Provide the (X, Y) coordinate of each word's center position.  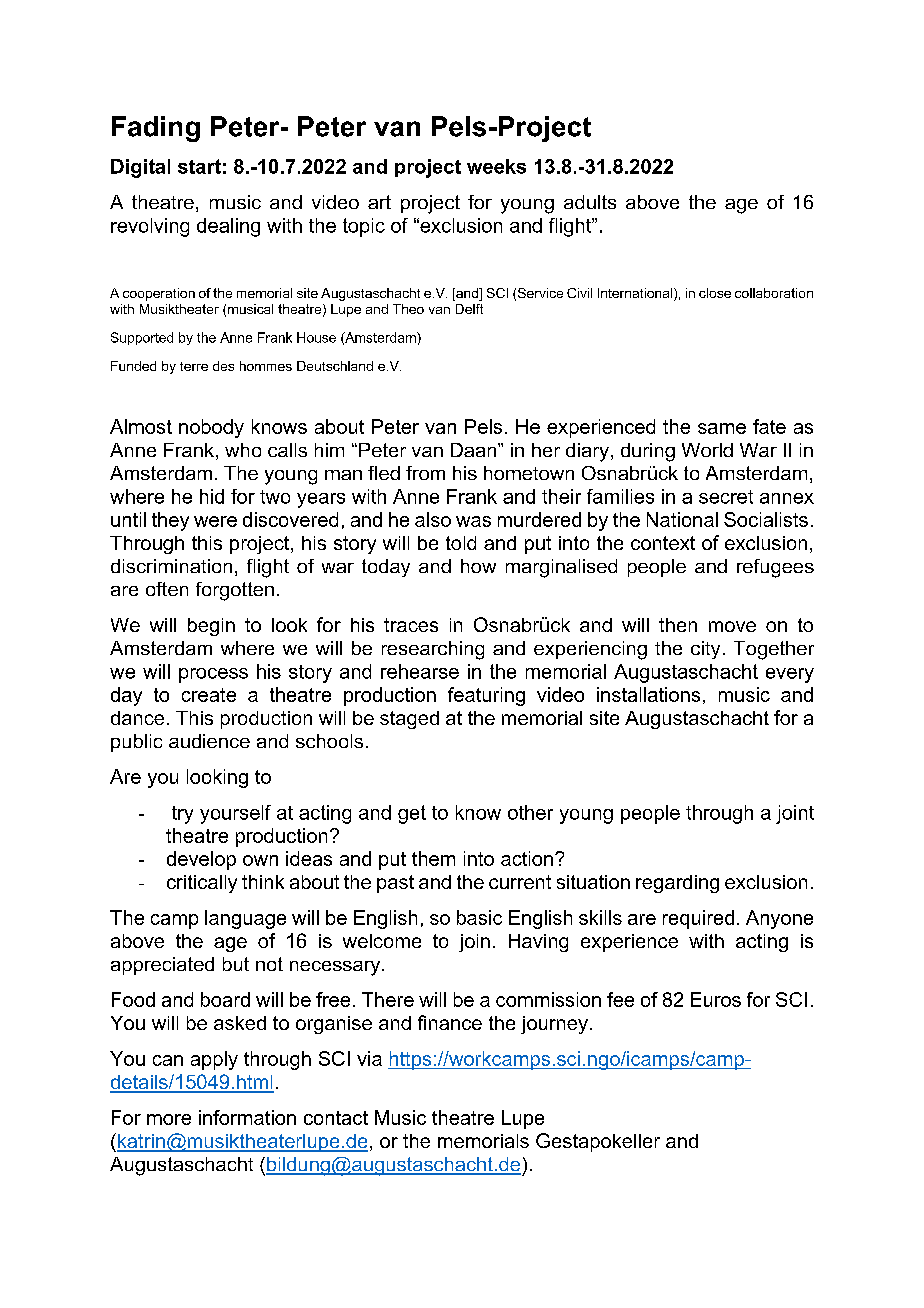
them (433, 858)
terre (194, 366)
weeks (496, 166)
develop (201, 860)
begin (211, 627)
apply (214, 1060)
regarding (677, 884)
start (199, 166)
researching (433, 650)
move (732, 626)
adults (590, 202)
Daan (475, 450)
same (722, 428)
